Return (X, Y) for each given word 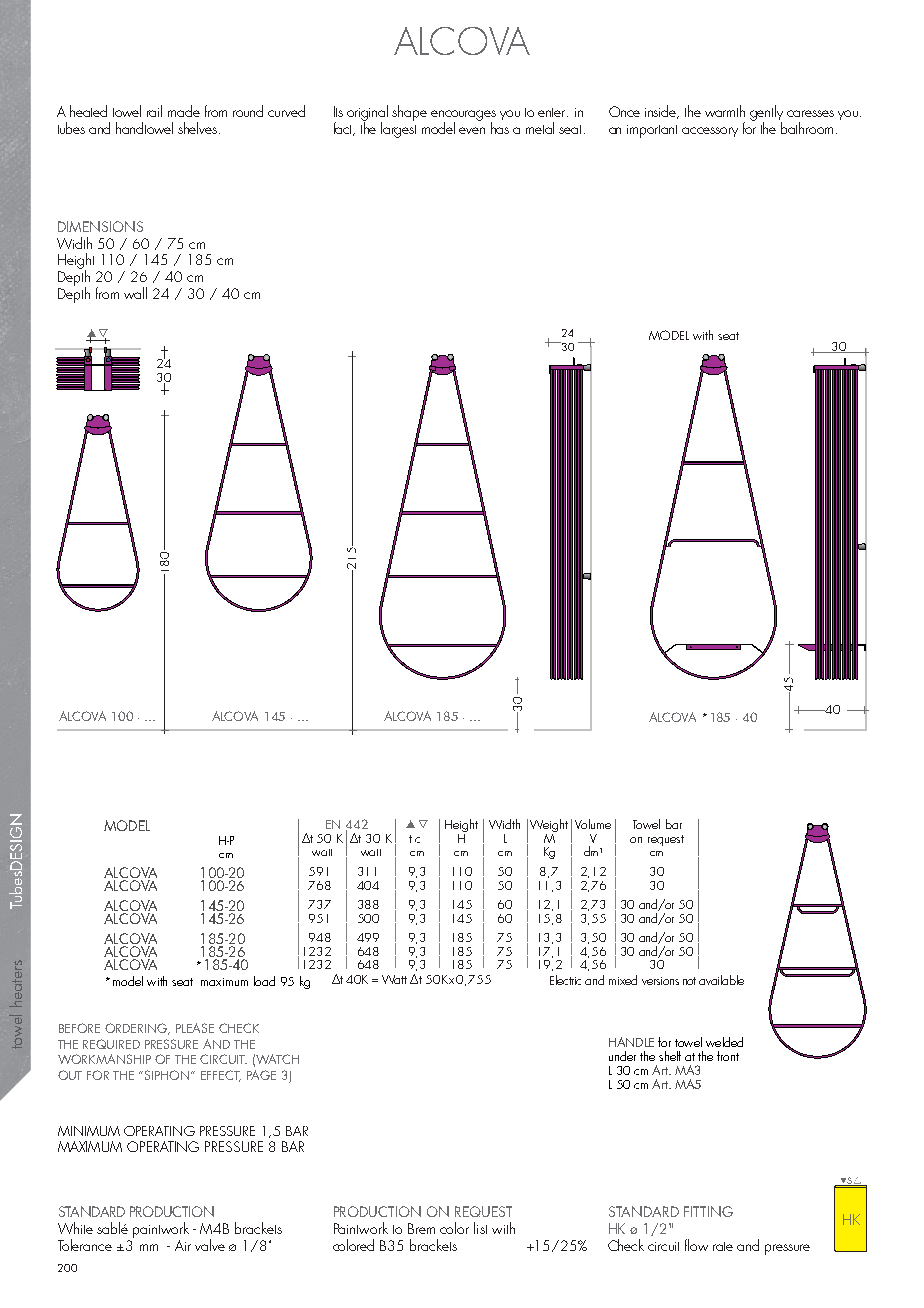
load (264, 981)
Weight (549, 825)
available (721, 980)
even (472, 130)
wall (135, 293)
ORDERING (137, 1029)
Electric (565, 980)
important (652, 131)
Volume (593, 824)
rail (154, 111)
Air (183, 1245)
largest (398, 129)
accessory (710, 132)
